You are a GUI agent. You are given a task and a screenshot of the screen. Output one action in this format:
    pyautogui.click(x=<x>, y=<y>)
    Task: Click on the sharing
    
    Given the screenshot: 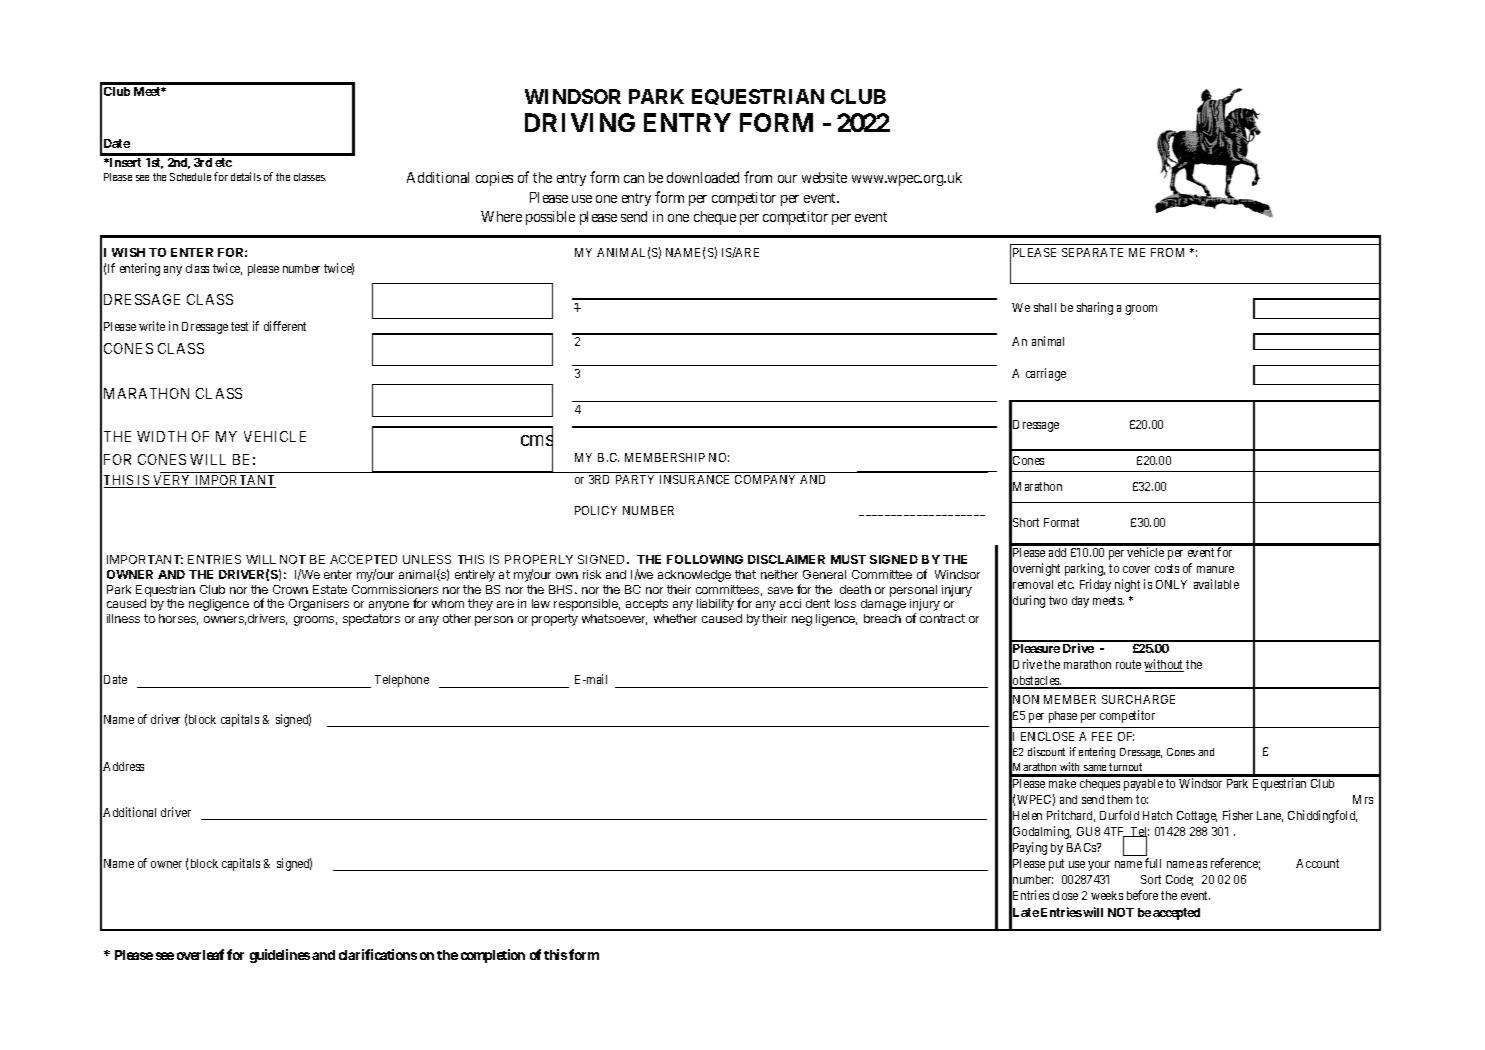 What is the action you would take?
    pyautogui.click(x=1095, y=308)
